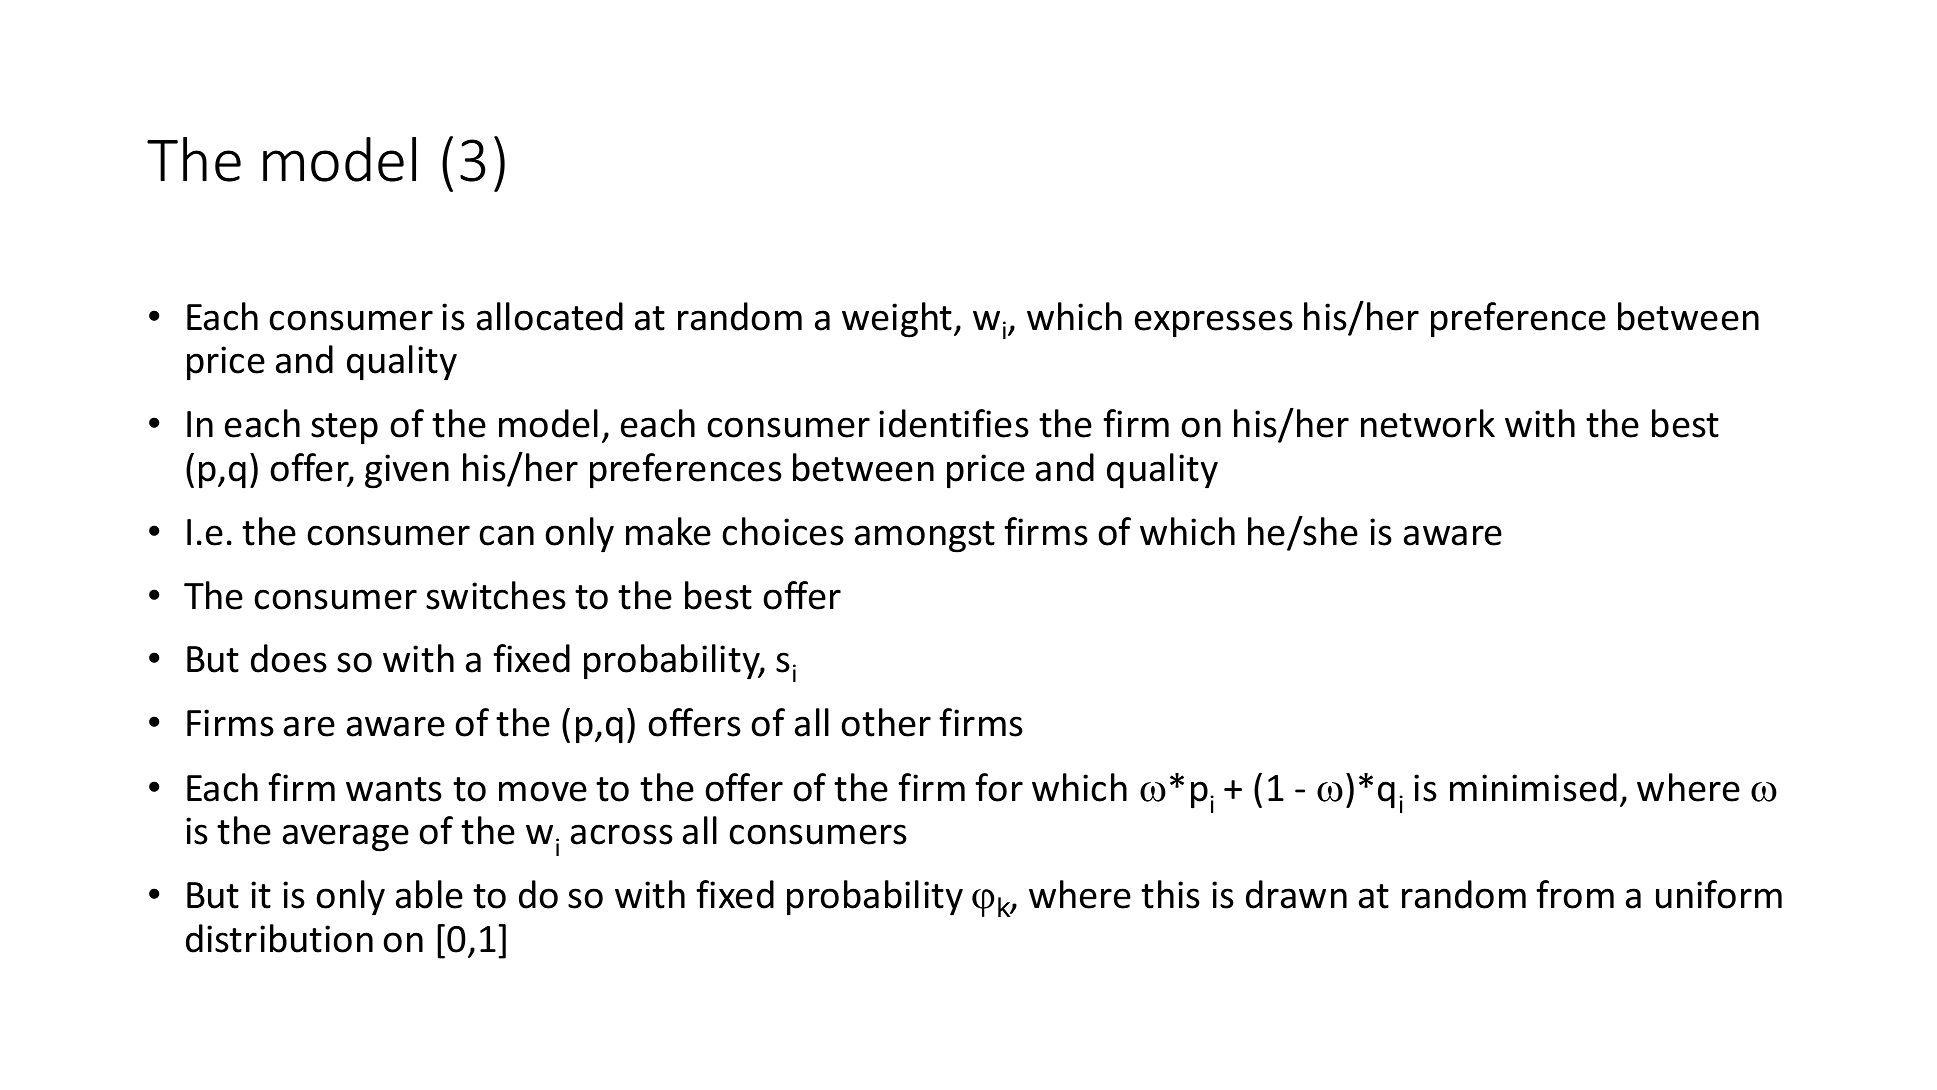 The image size is (1937, 1090). What do you see at coordinates (1428, 423) in the screenshot?
I see `network` at bounding box center [1428, 423].
